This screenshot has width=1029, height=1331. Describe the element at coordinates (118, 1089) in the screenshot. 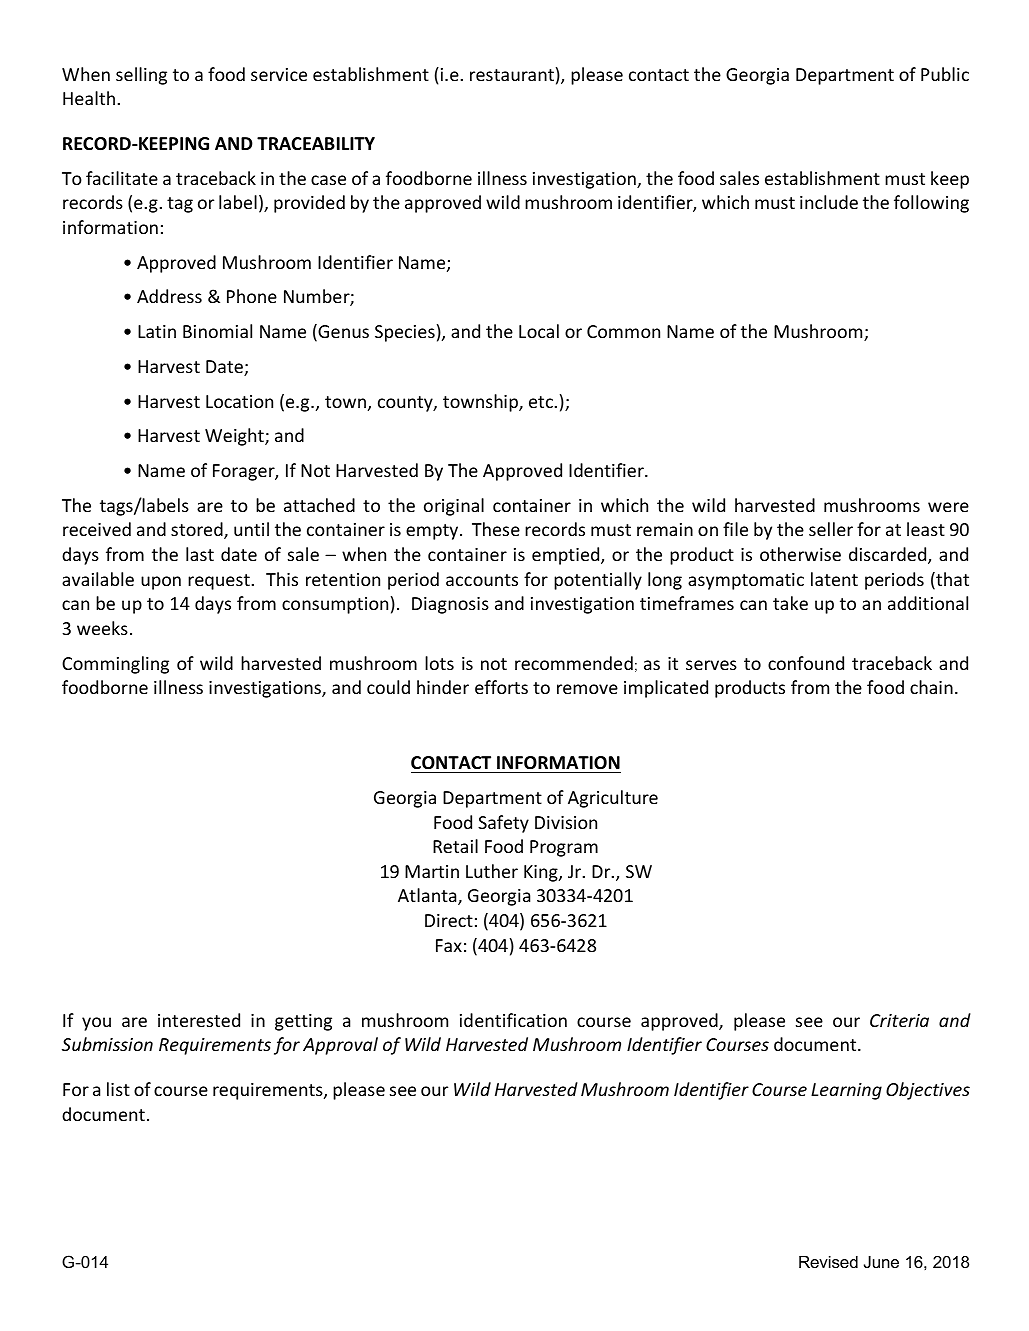

I see `list` at that location.
